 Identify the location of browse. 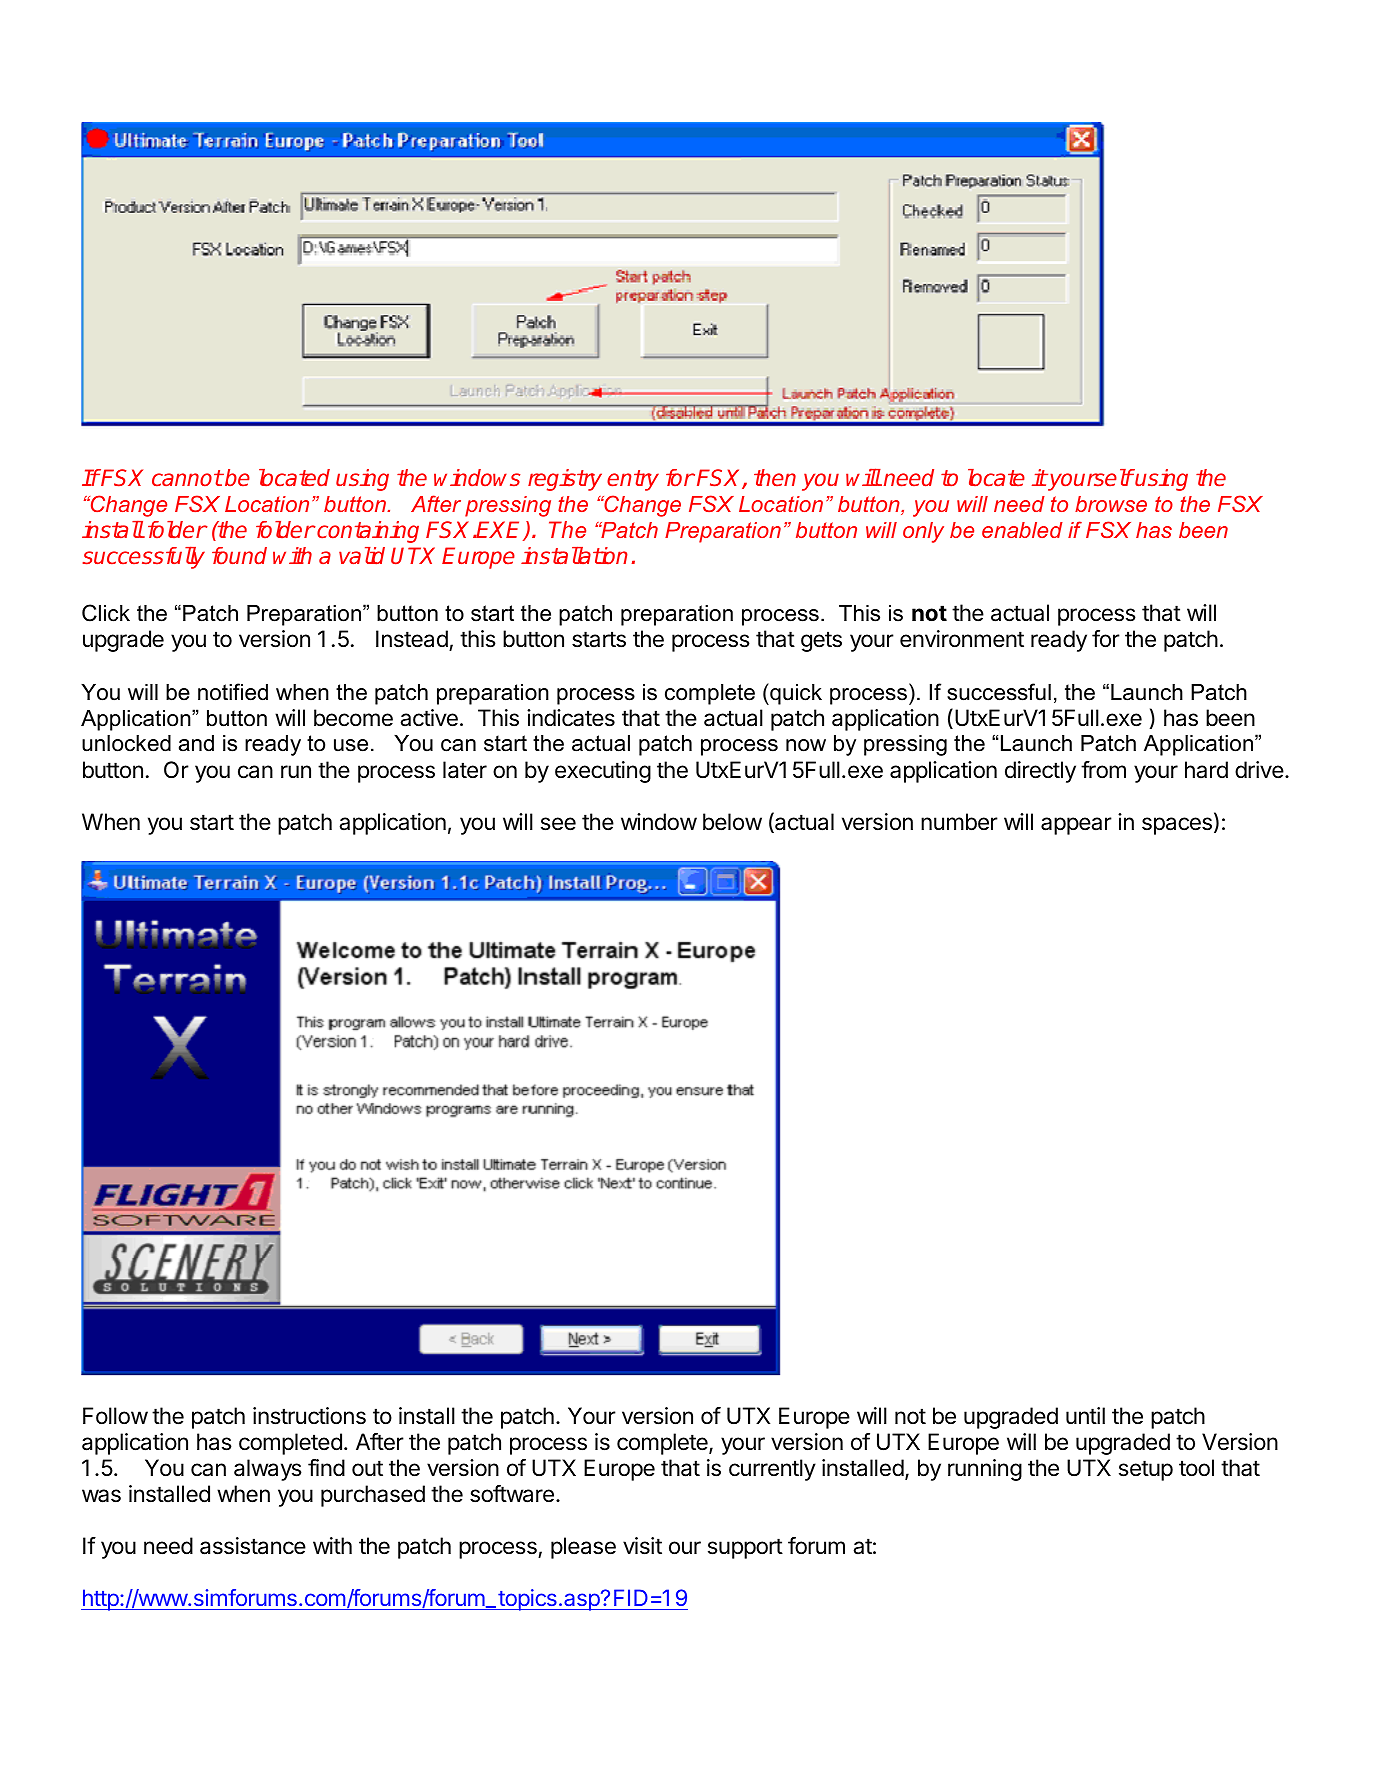
(1111, 504).
